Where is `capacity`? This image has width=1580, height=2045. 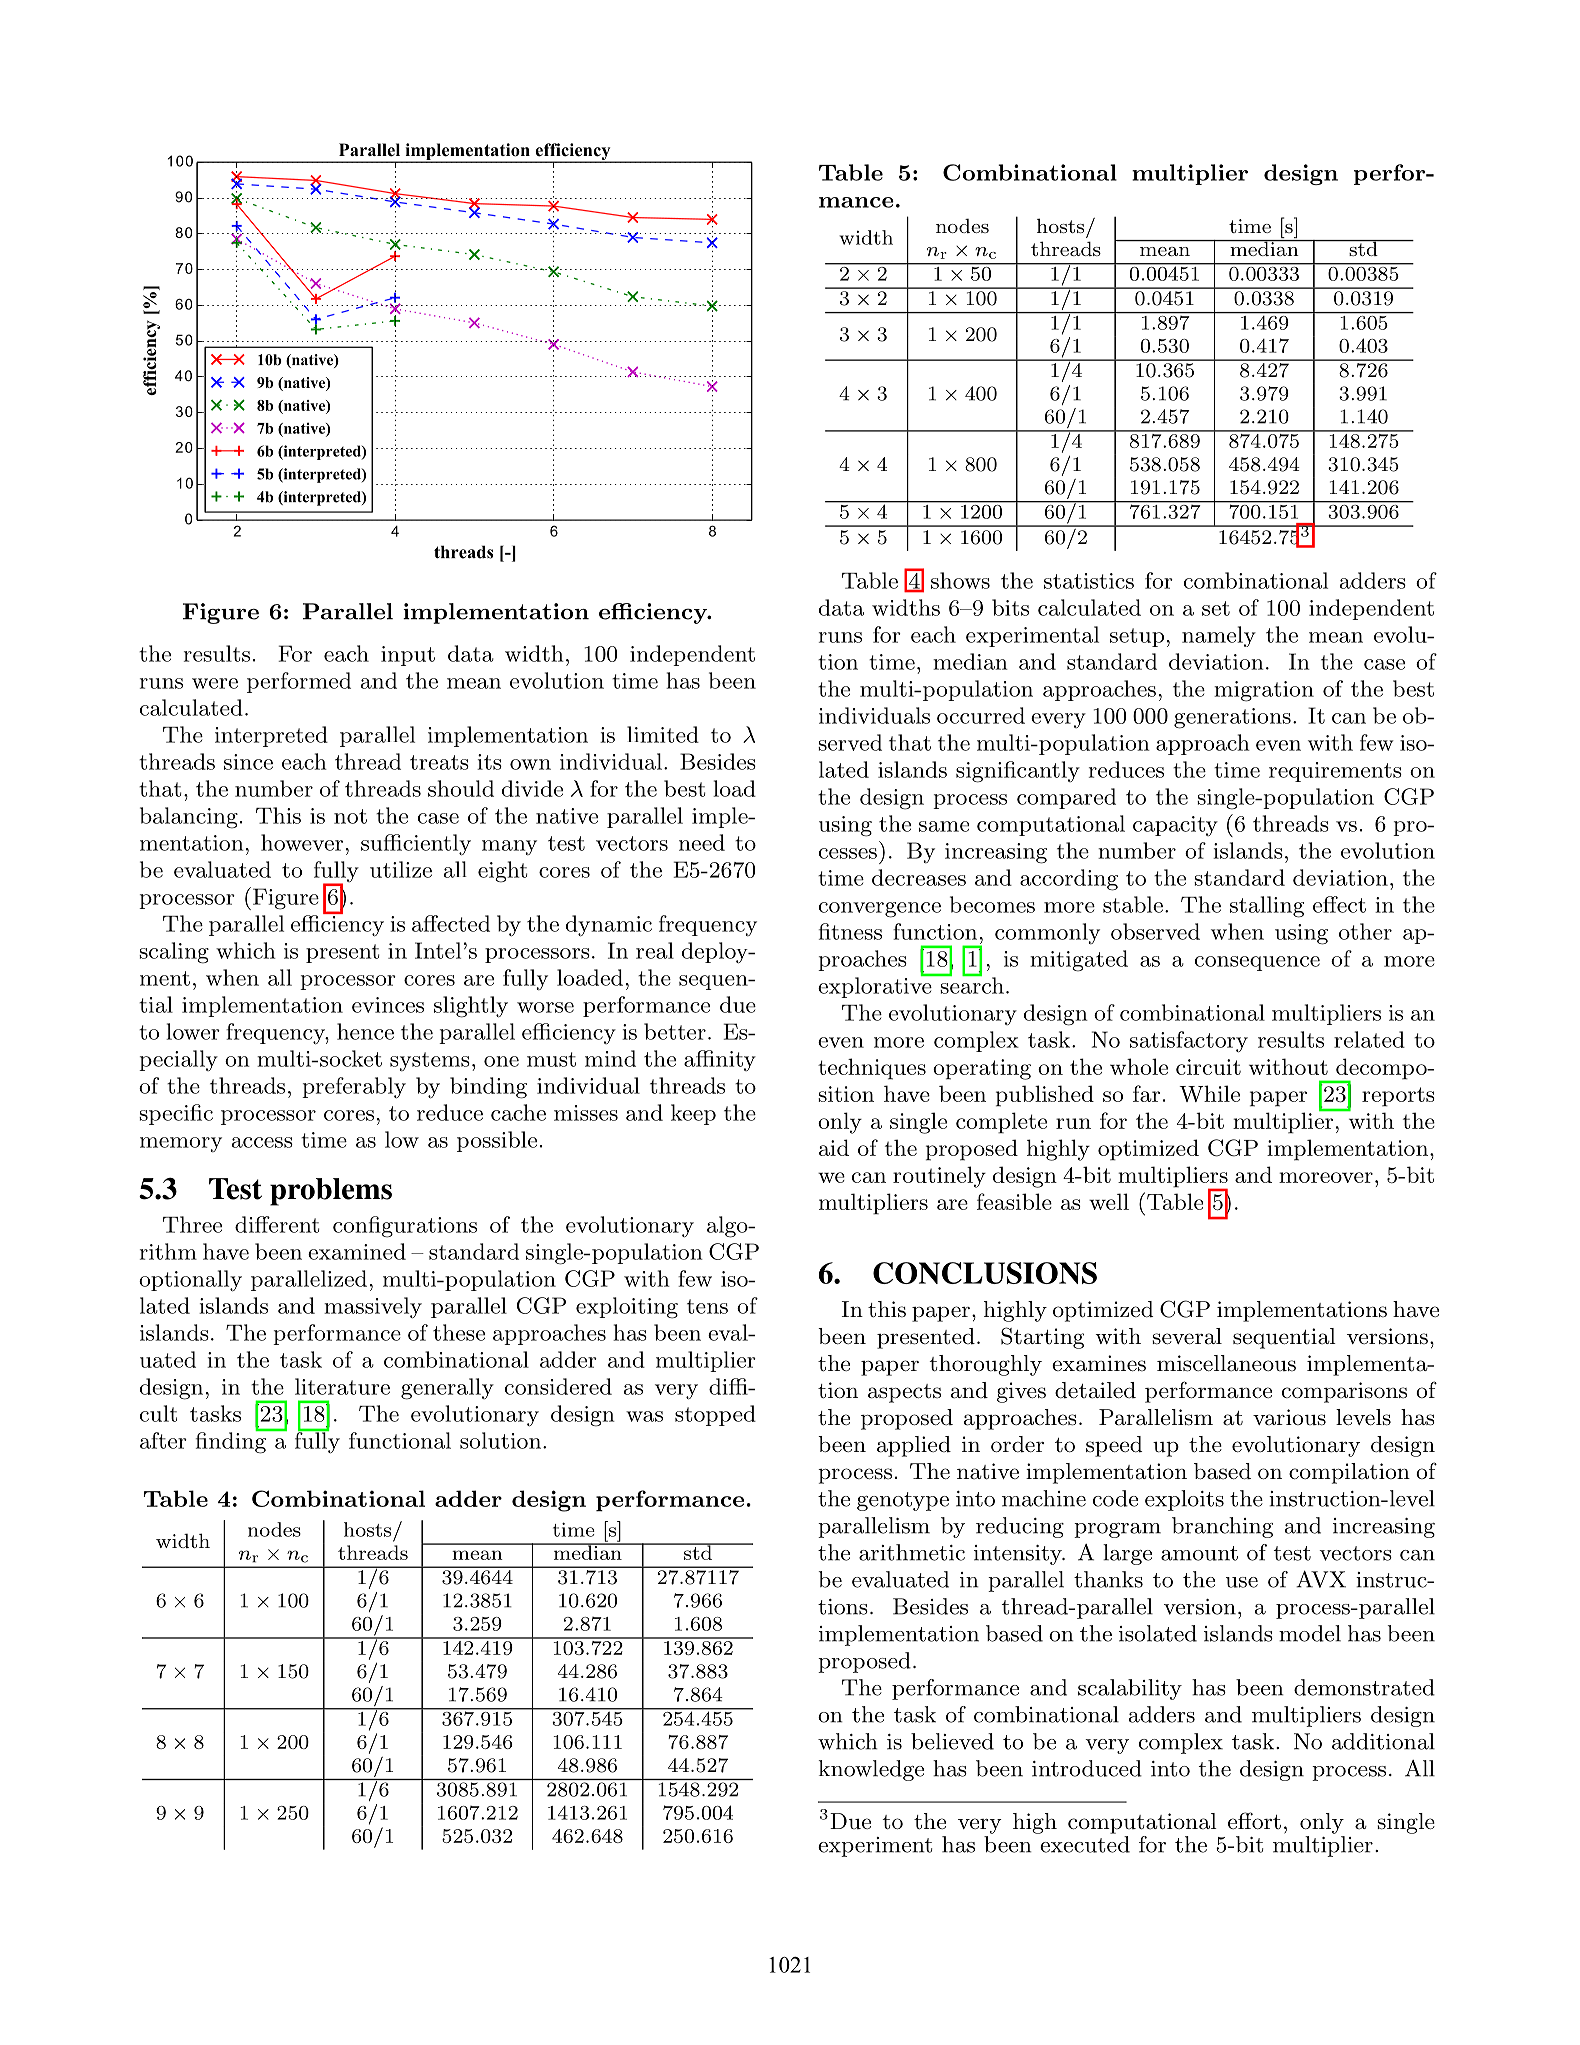 capacity is located at coordinates (1175, 826).
